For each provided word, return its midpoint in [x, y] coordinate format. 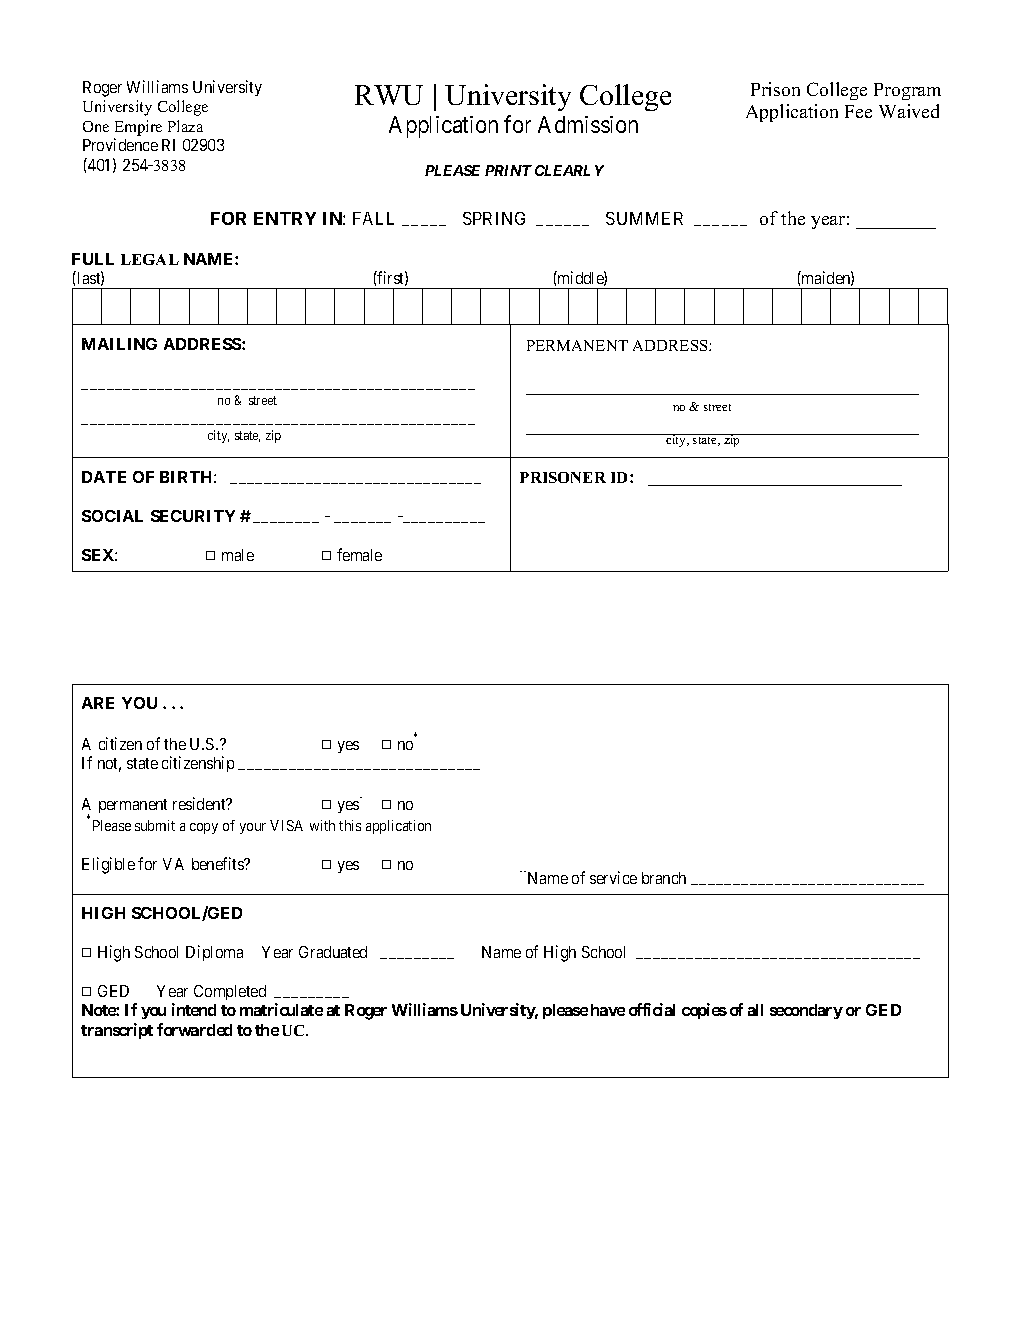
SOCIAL [112, 516]
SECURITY [193, 516]
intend [194, 1009]
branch [664, 878]
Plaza [185, 126]
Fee [858, 111]
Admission [588, 124]
